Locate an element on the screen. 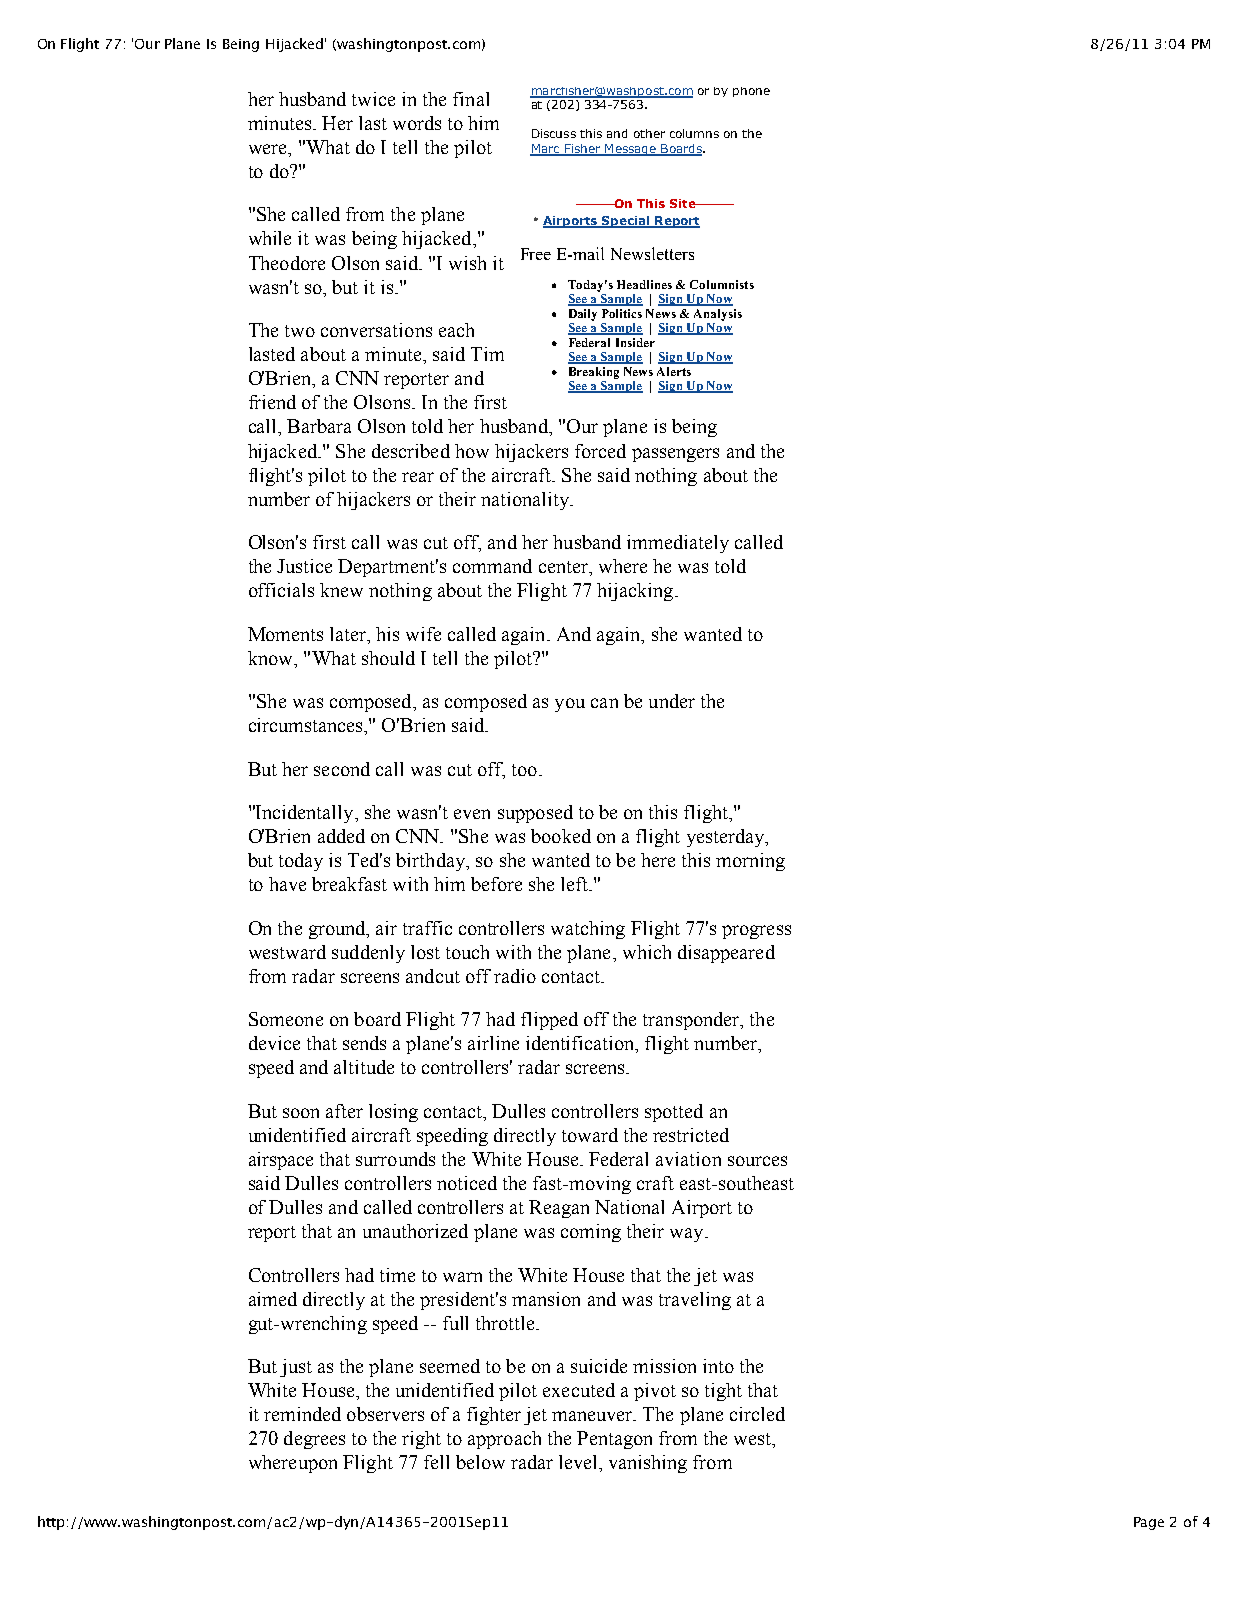 This screenshot has height=1615, width=1248. knew is located at coordinates (341, 590).
